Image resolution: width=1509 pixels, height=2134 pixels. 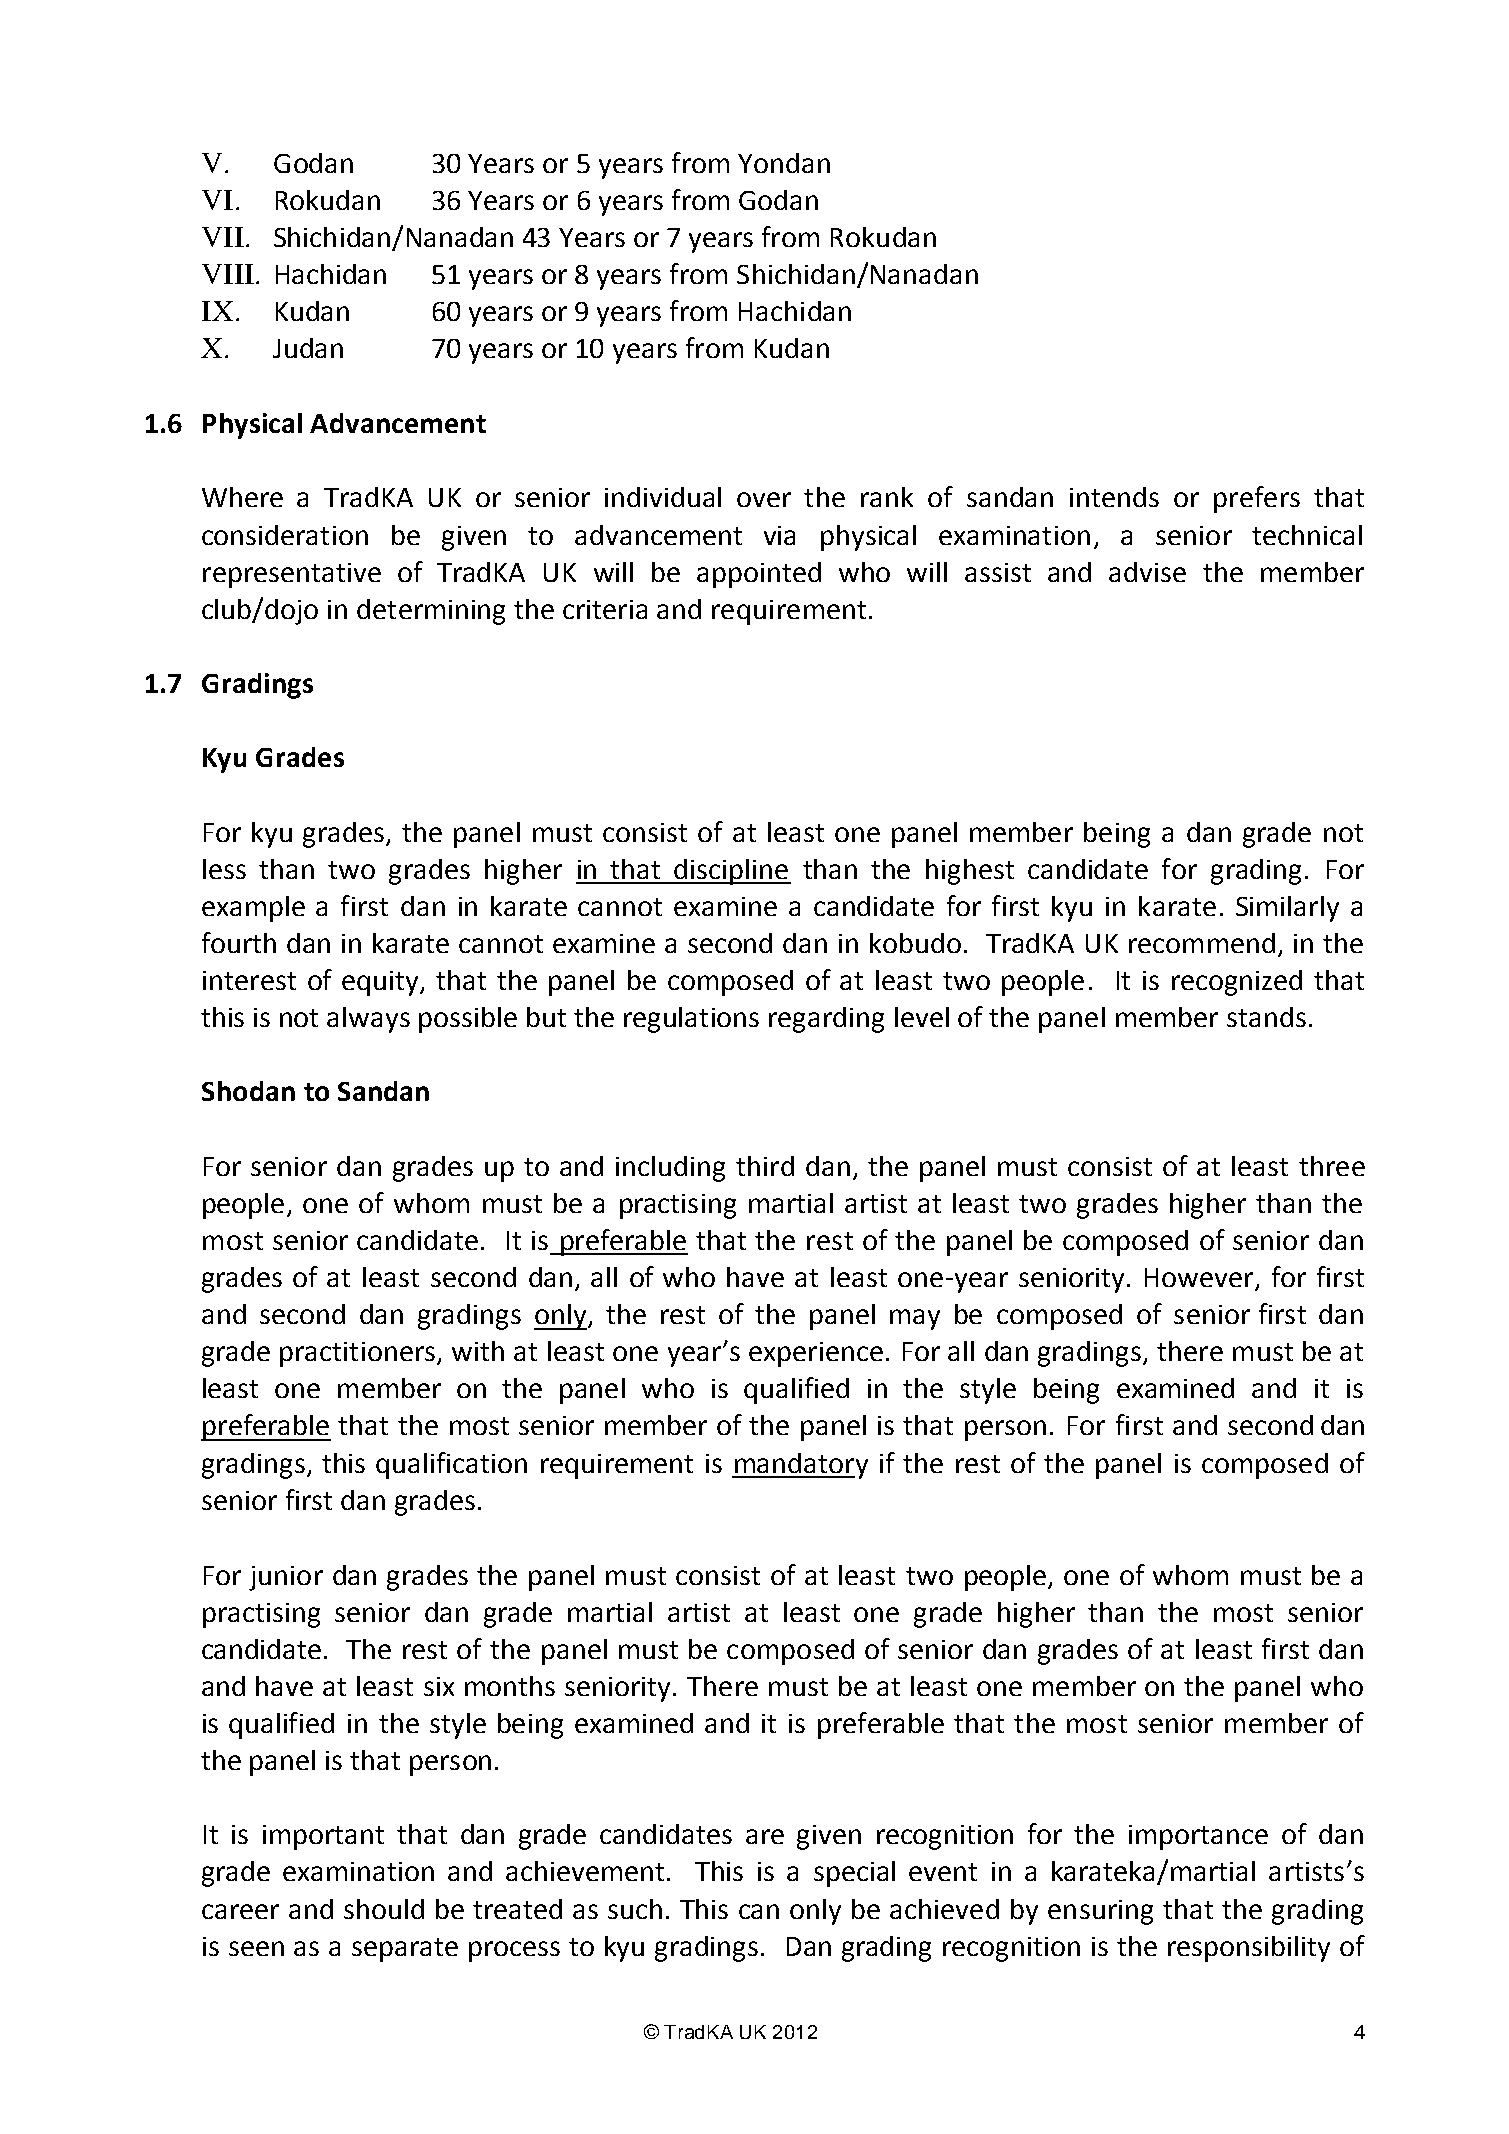 What do you see at coordinates (1200, 1279) in the screenshot?
I see `However` at bounding box center [1200, 1279].
